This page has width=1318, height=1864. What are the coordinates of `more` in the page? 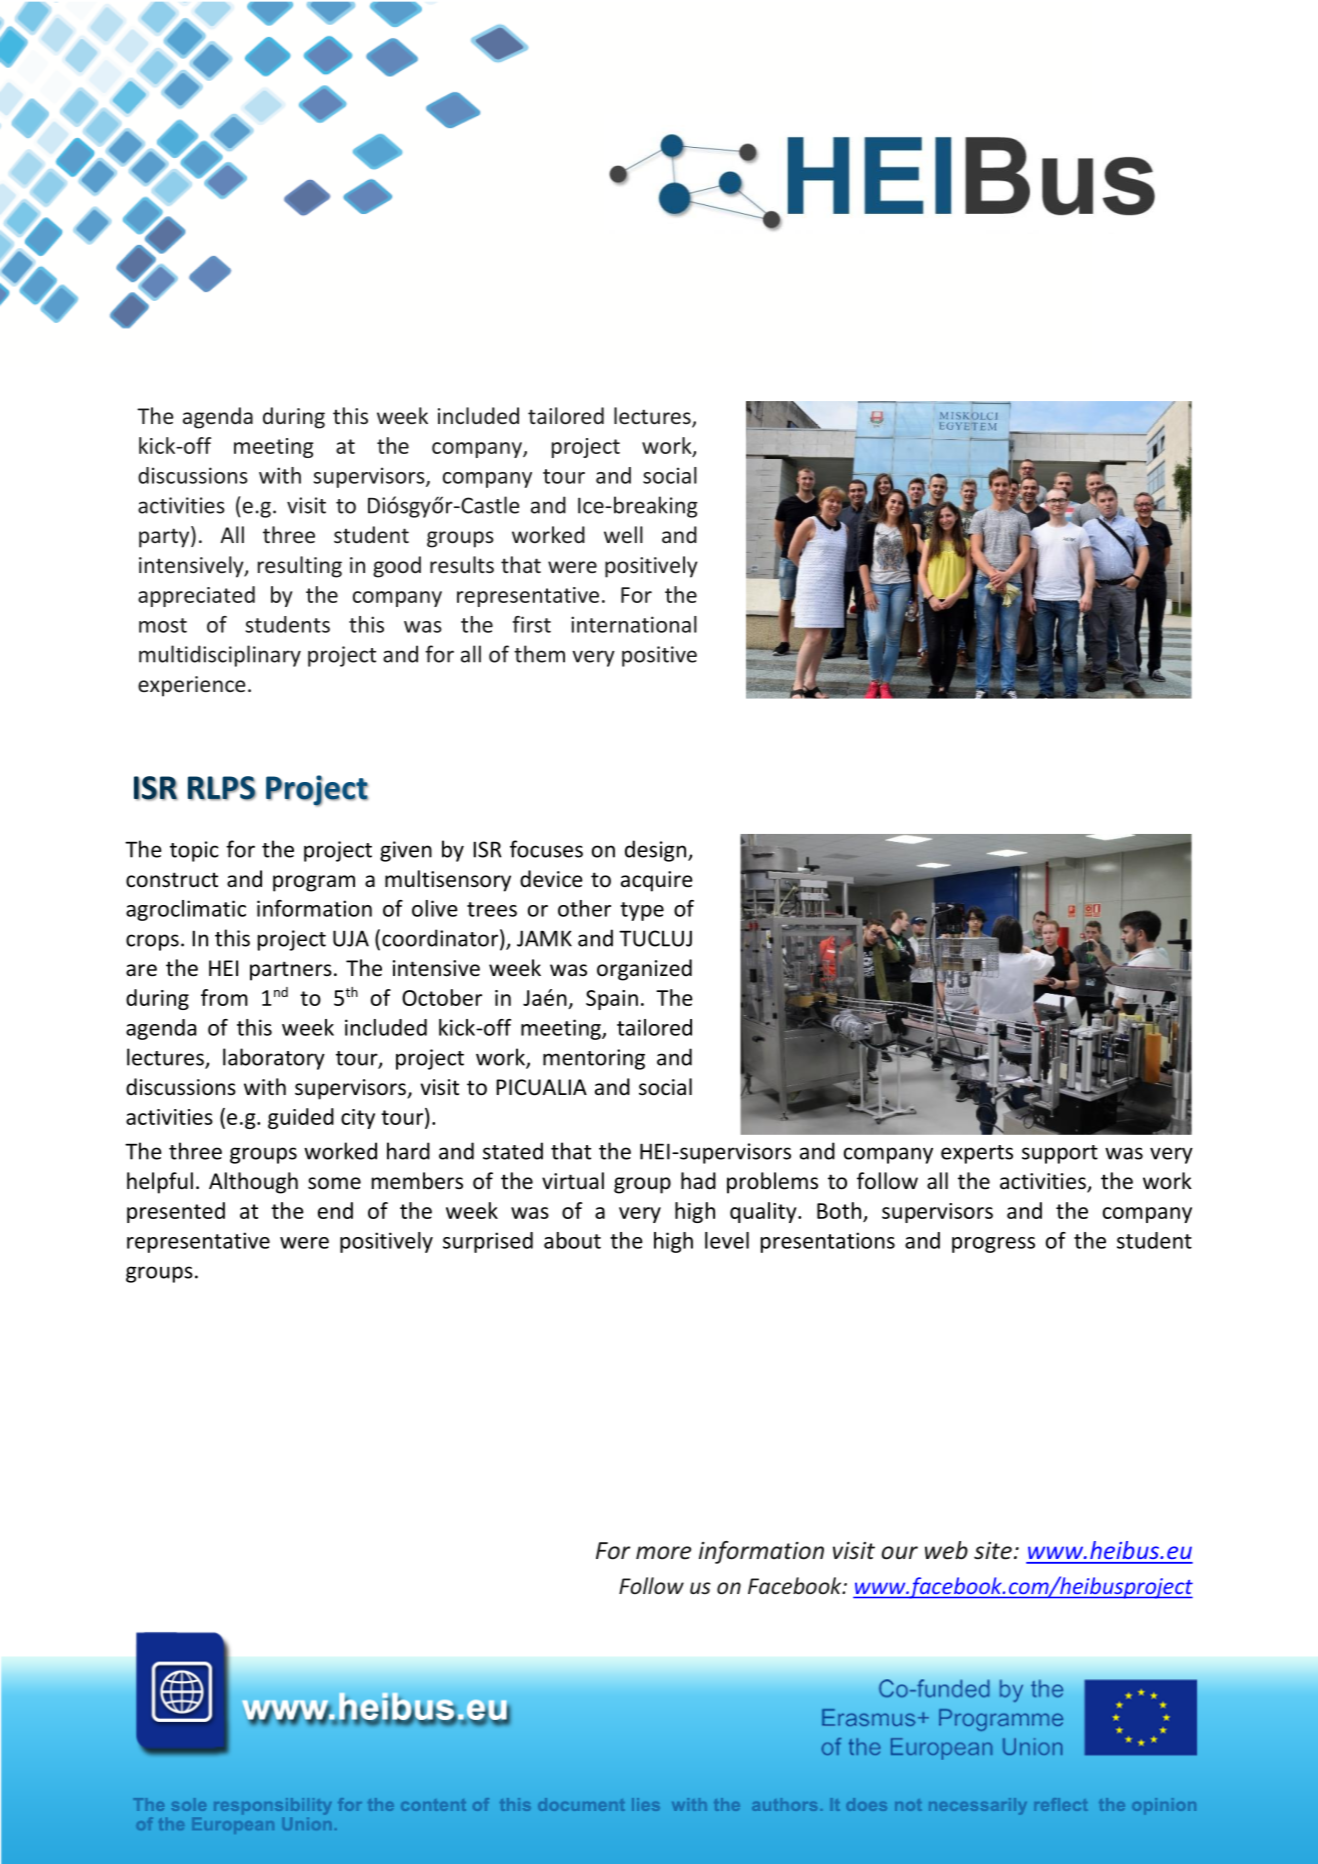 It's located at (663, 1553).
